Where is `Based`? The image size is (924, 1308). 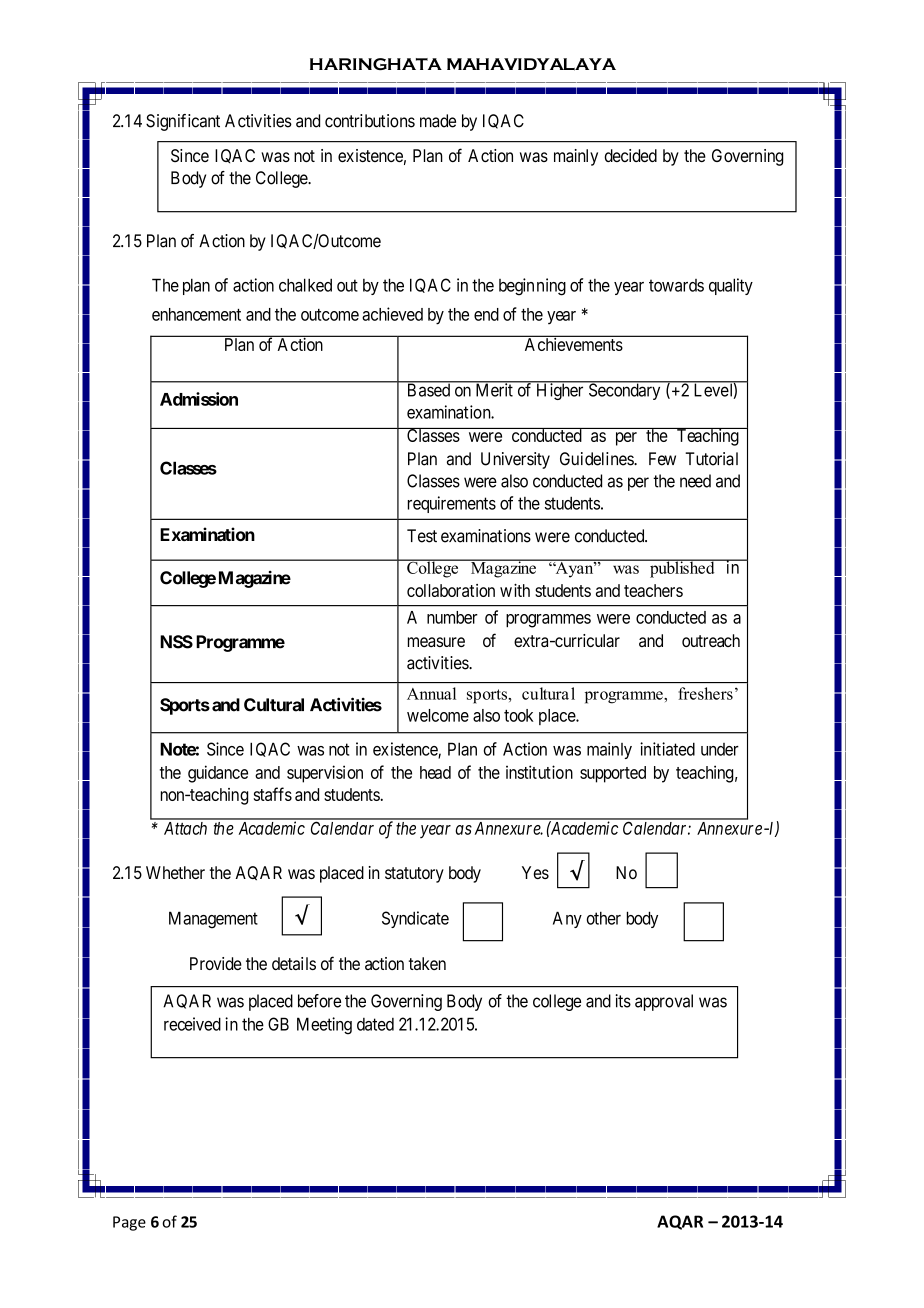 Based is located at coordinates (428, 389).
